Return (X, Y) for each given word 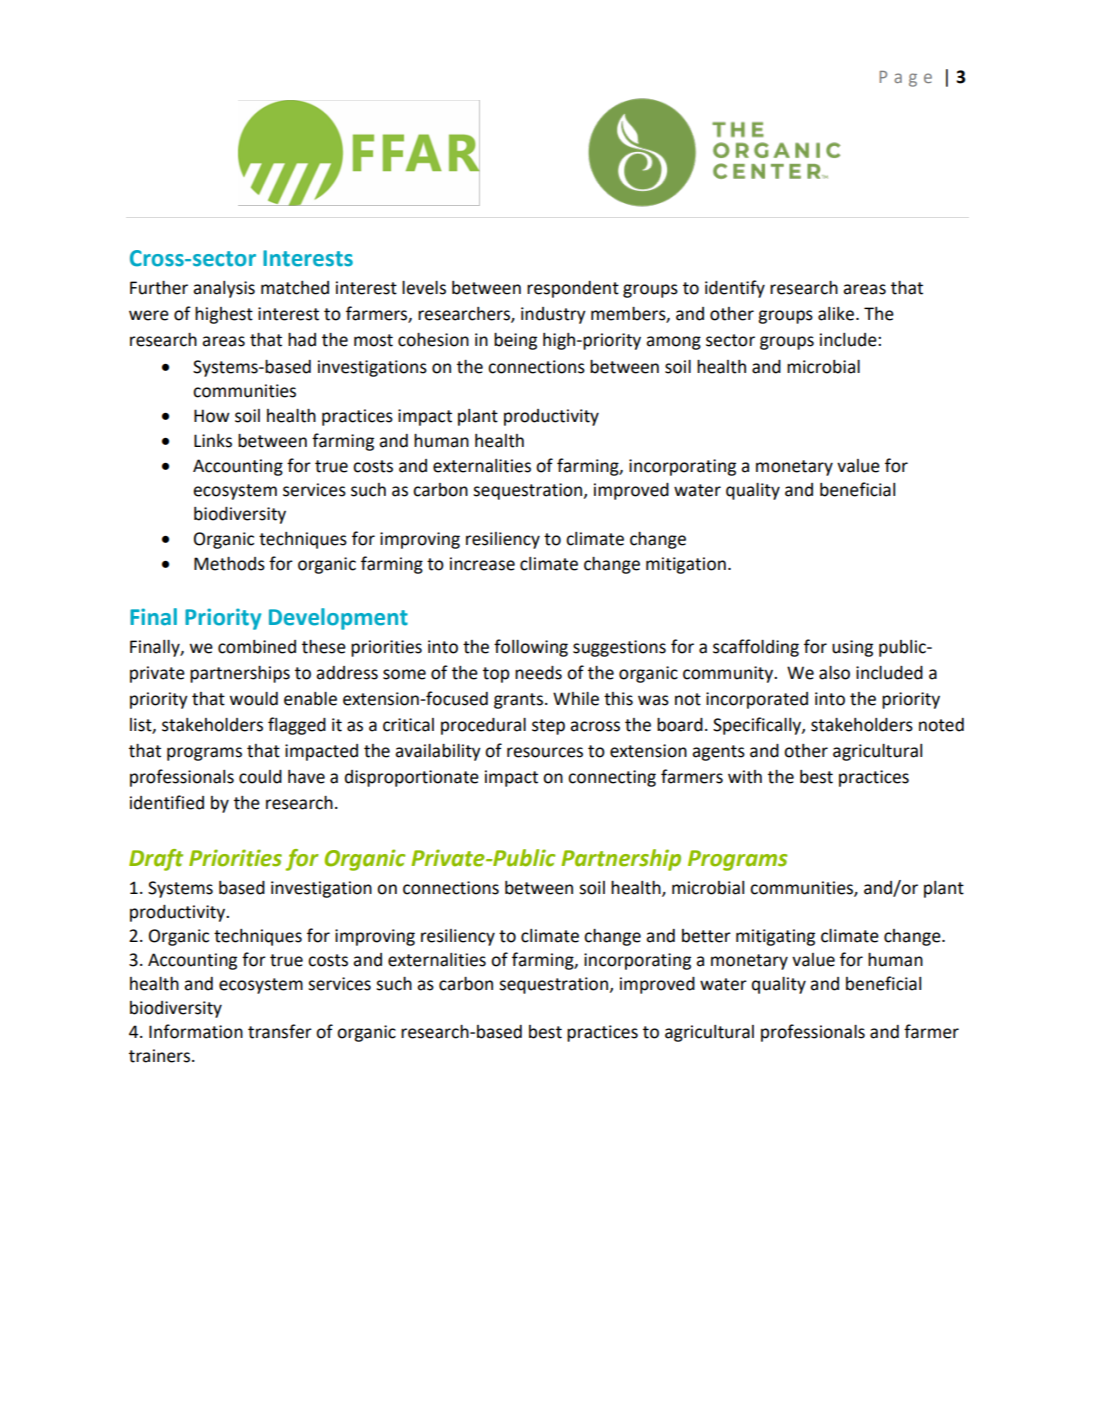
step (548, 727)
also (834, 673)
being (515, 341)
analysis (224, 289)
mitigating (775, 937)
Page (905, 79)
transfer (280, 1031)
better (706, 936)
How (212, 416)
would (254, 699)
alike (837, 314)
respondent (573, 289)
